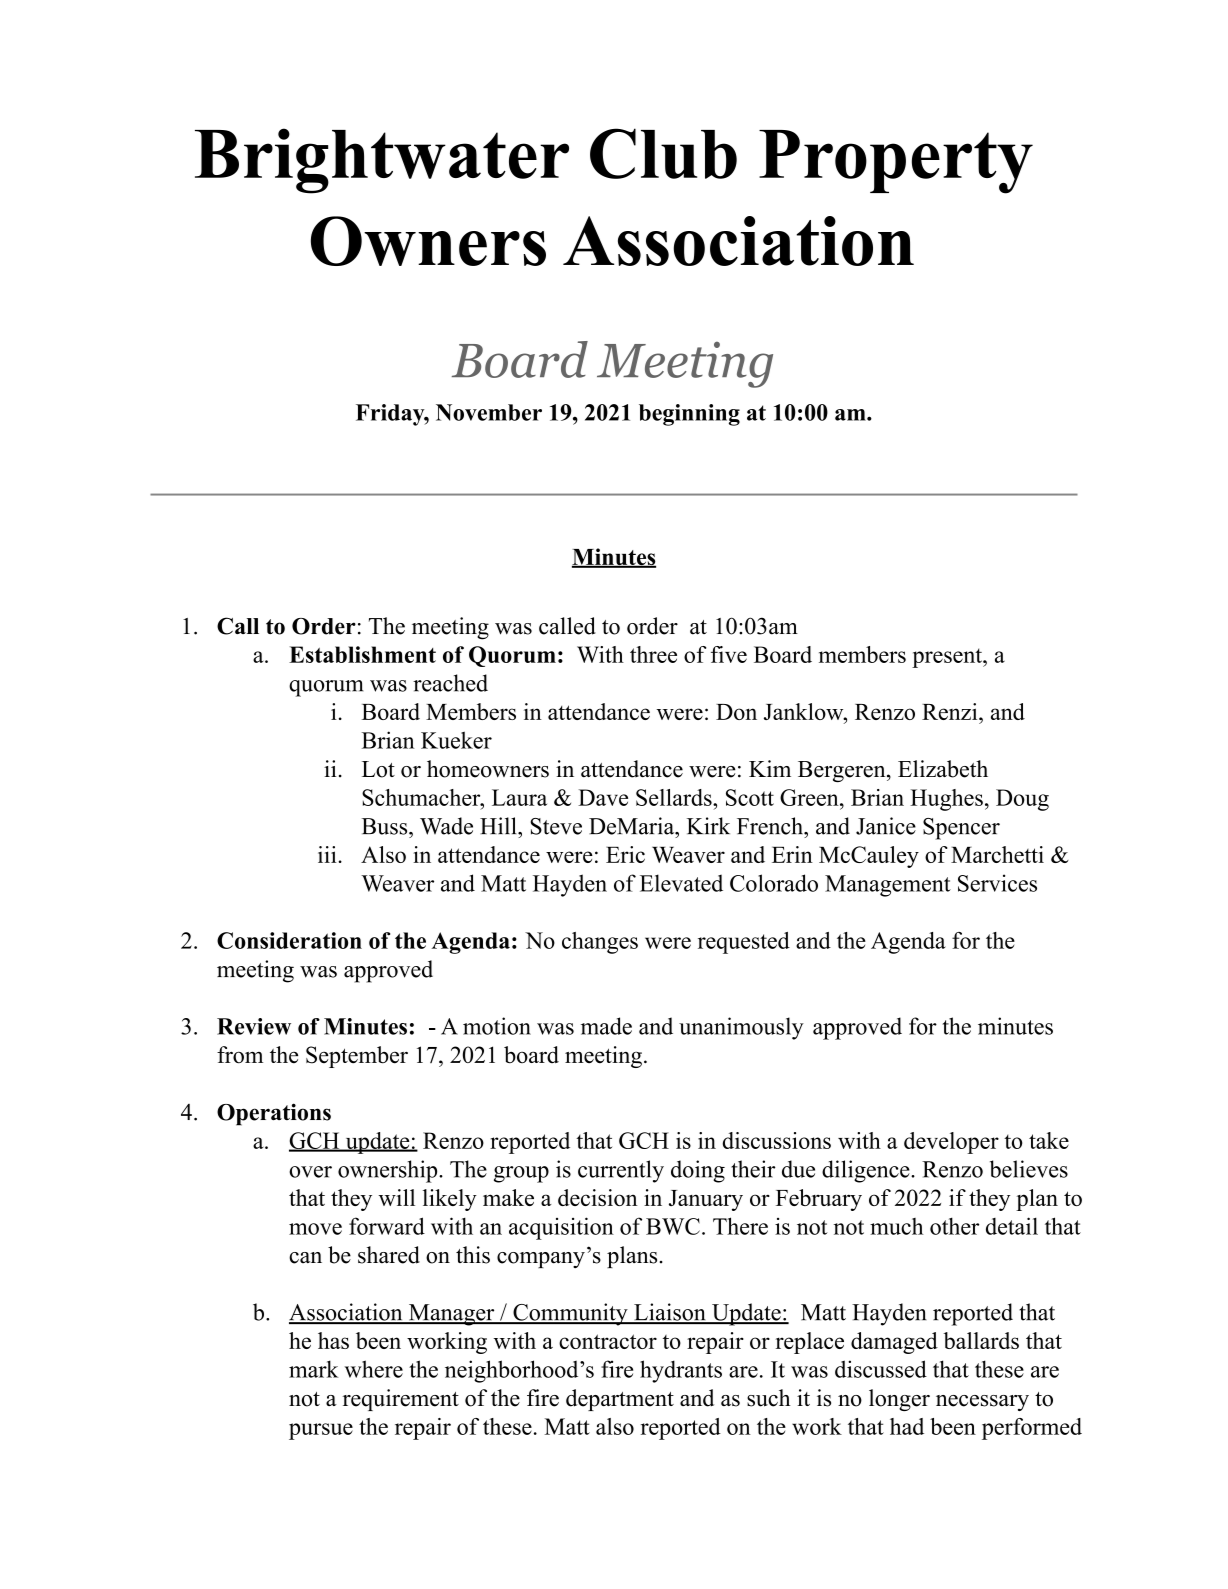 This image has height=1589, width=1228. What do you see at coordinates (951, 1143) in the image?
I see `developer` at bounding box center [951, 1143].
